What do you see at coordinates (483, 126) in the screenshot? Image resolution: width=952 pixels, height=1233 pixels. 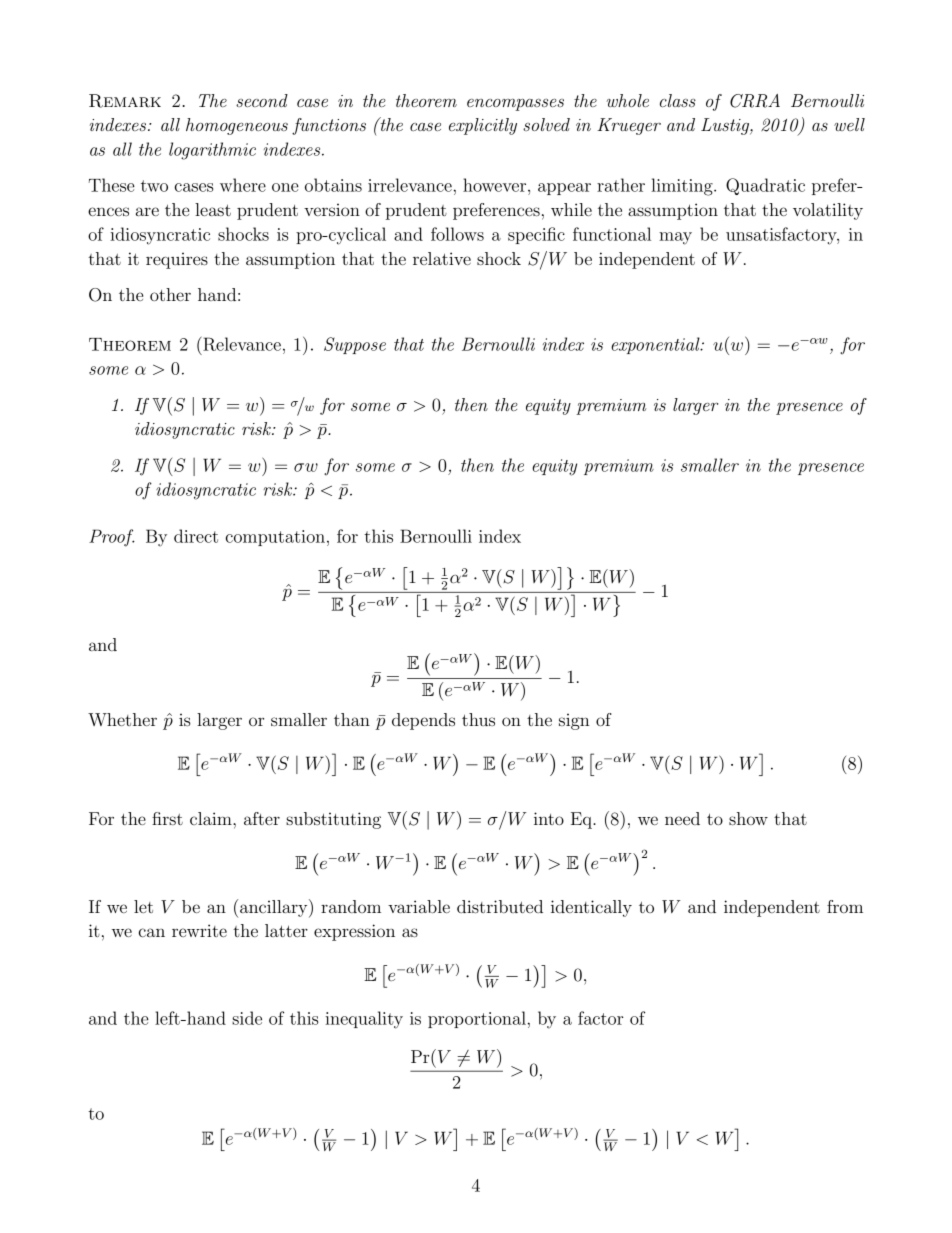 I see `explicitly` at bounding box center [483, 126].
